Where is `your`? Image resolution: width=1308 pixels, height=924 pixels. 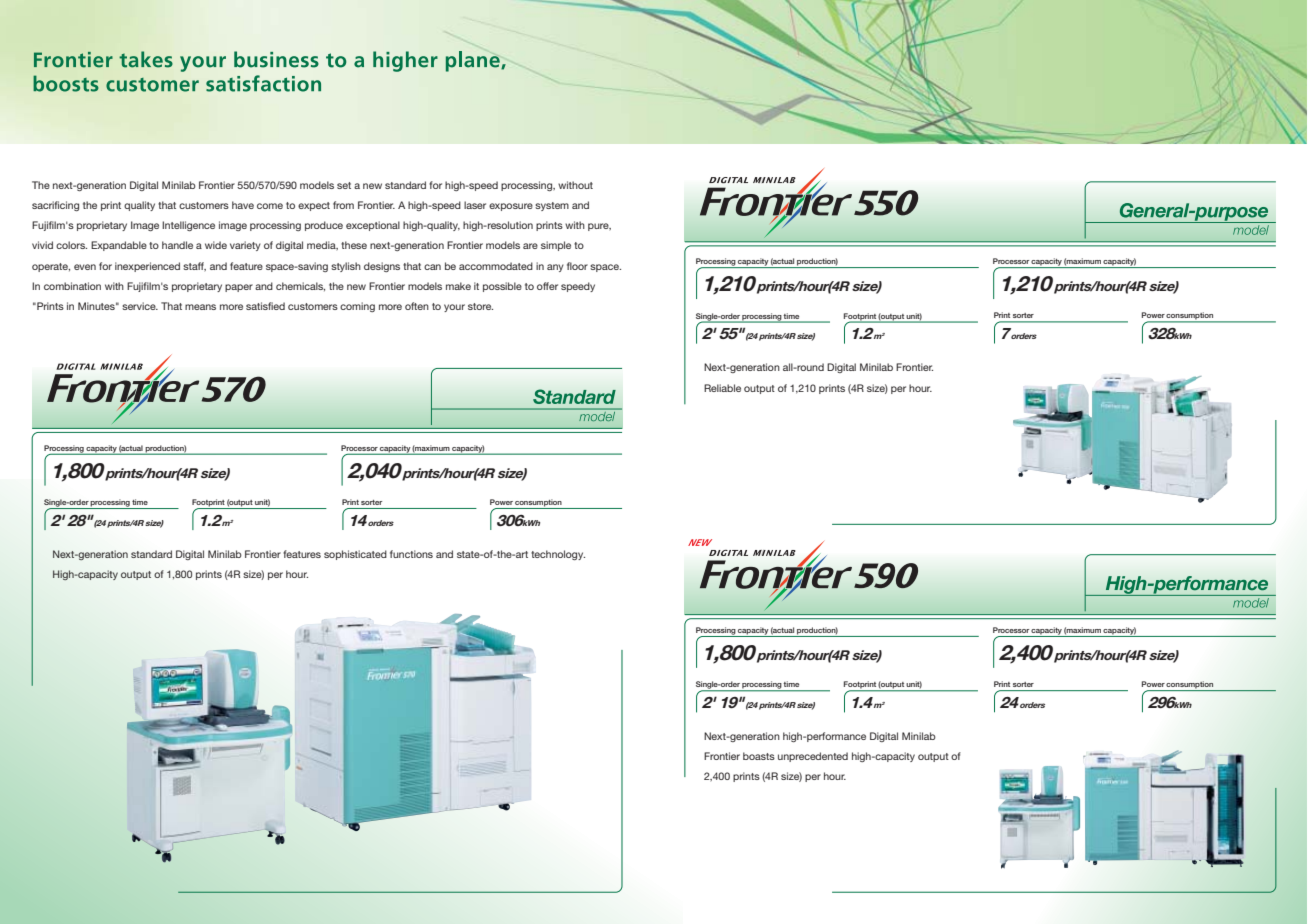
your is located at coordinates (454, 308).
